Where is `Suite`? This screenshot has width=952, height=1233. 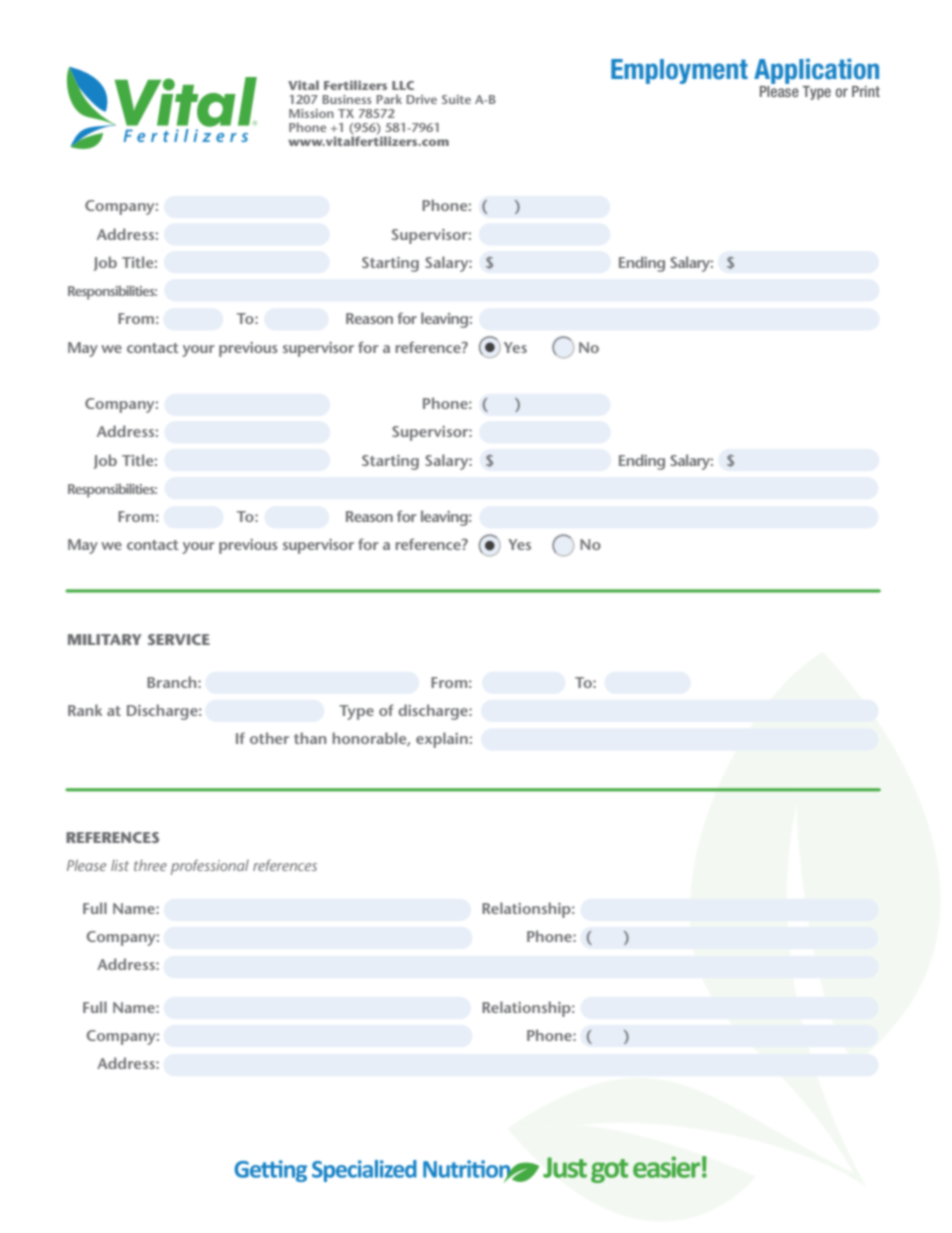 Suite is located at coordinates (456, 99).
